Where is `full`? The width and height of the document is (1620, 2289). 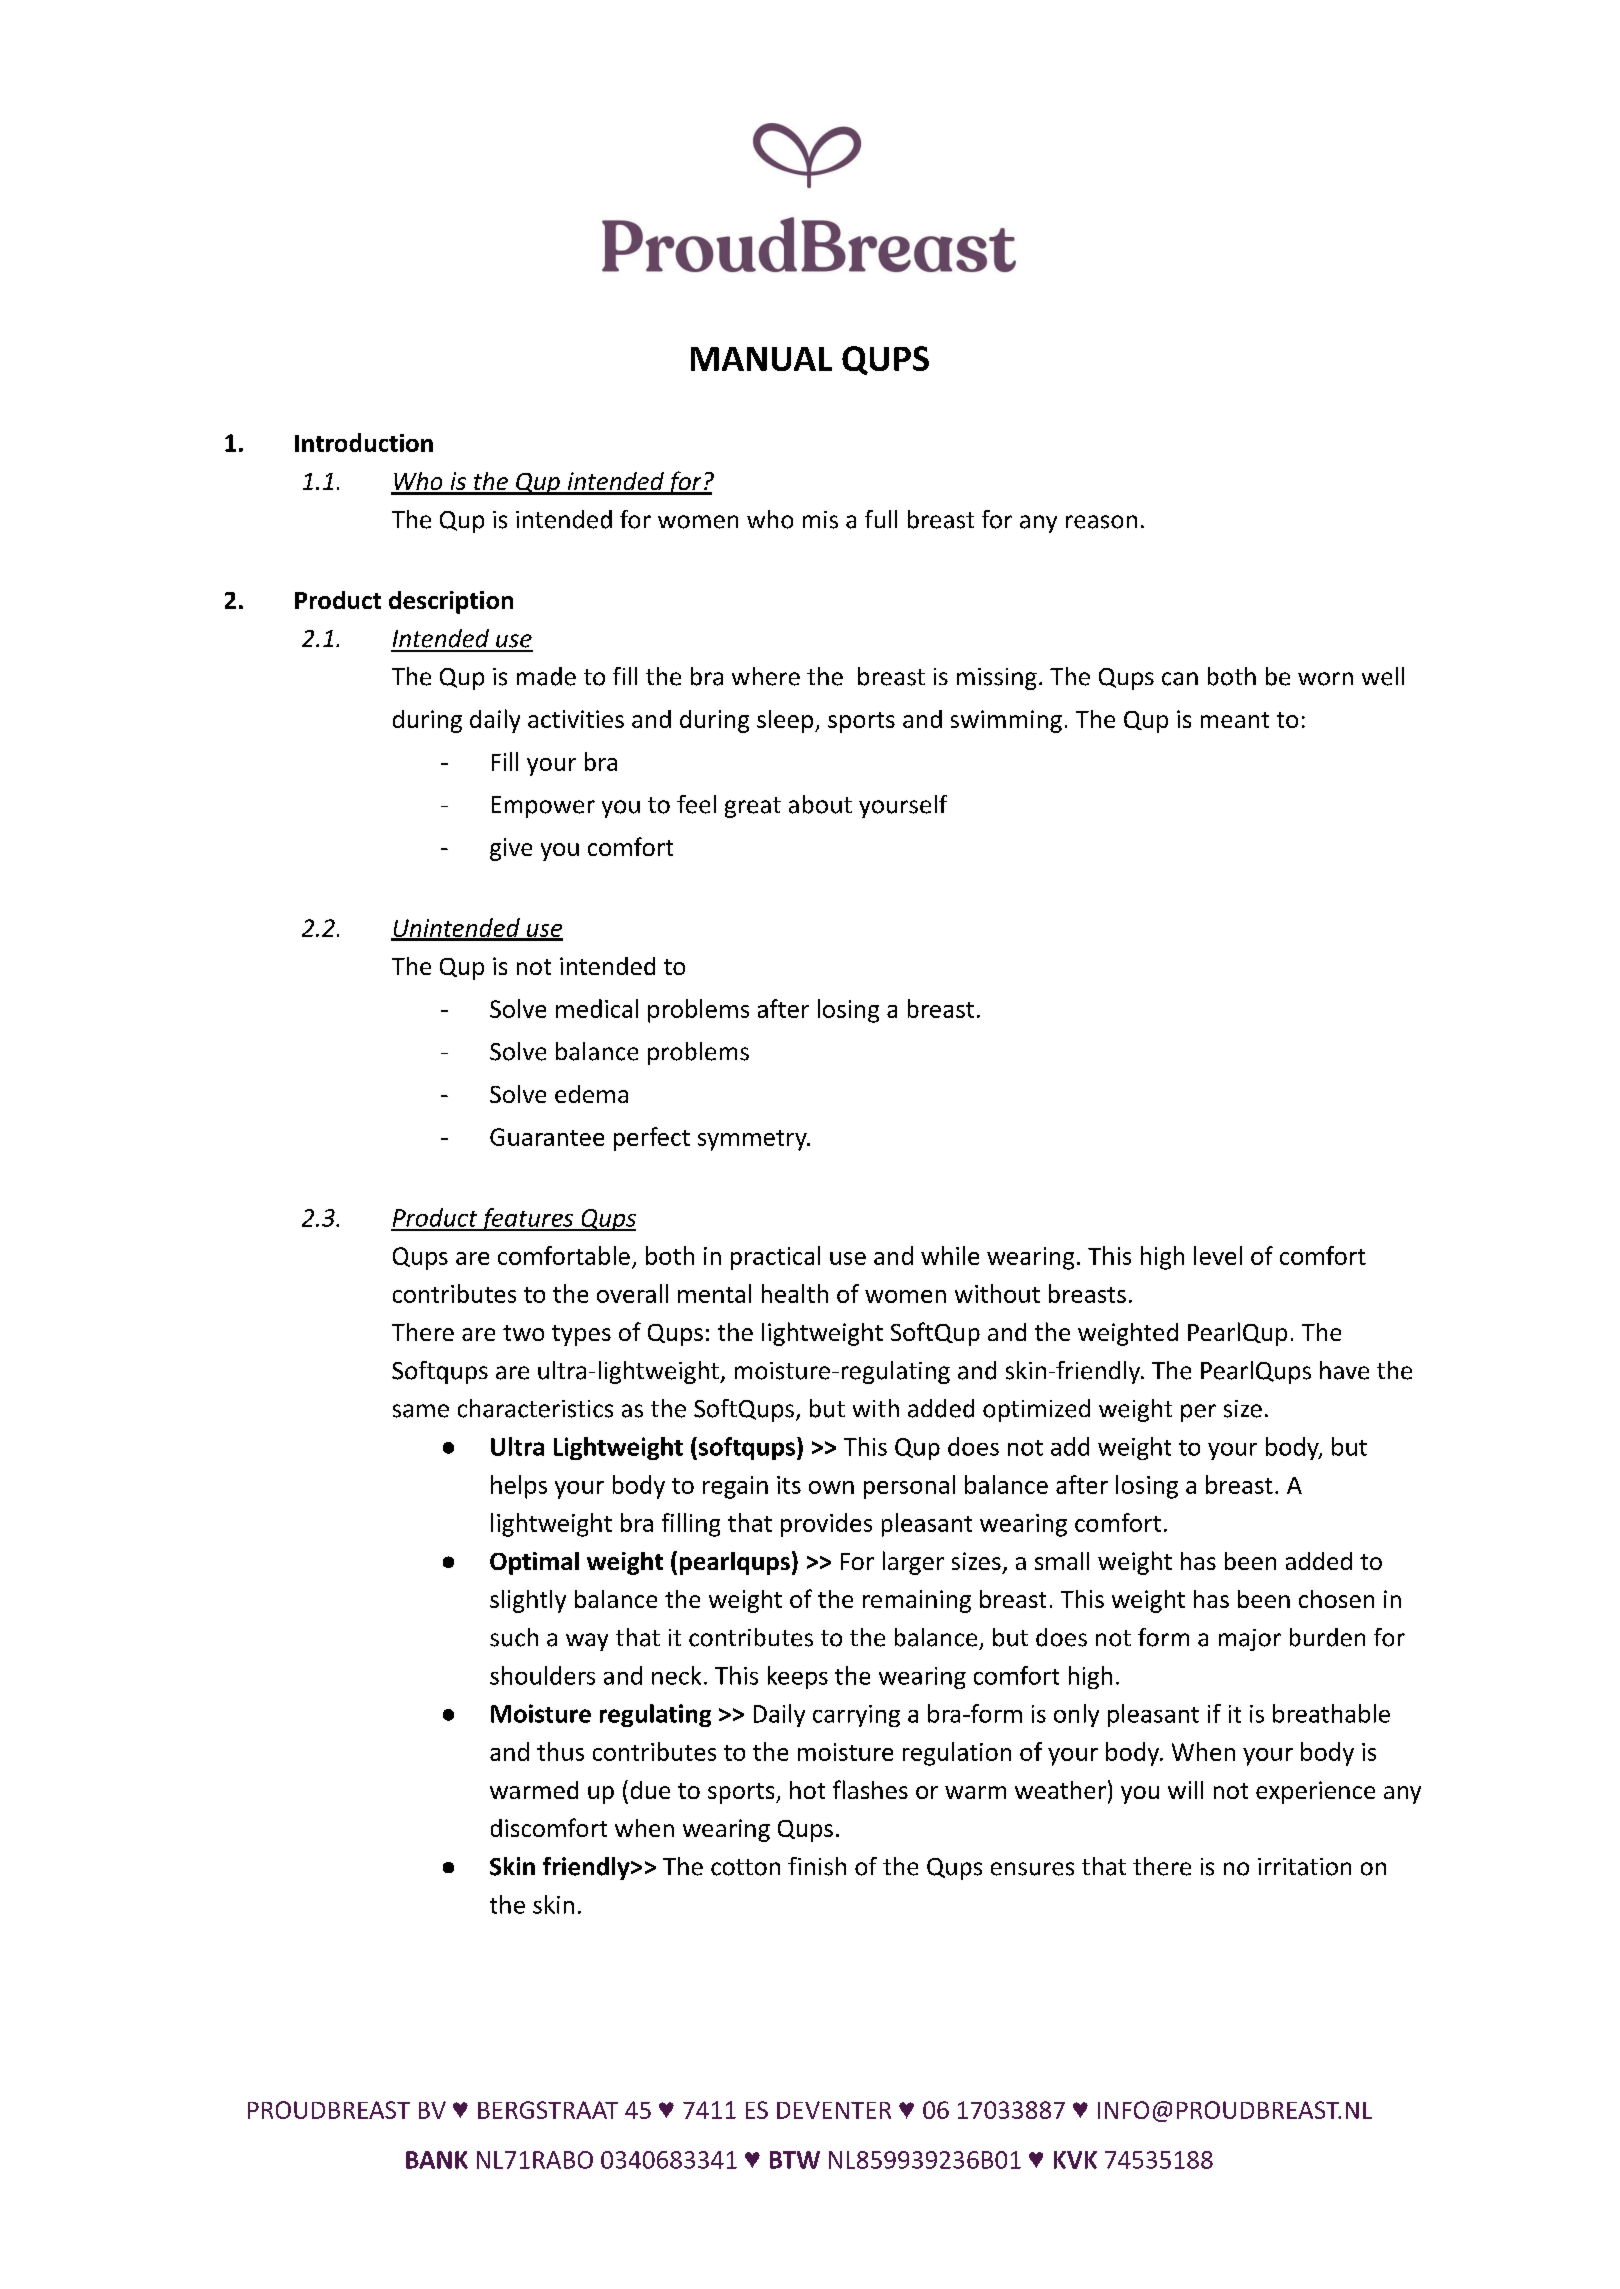 full is located at coordinates (881, 519).
